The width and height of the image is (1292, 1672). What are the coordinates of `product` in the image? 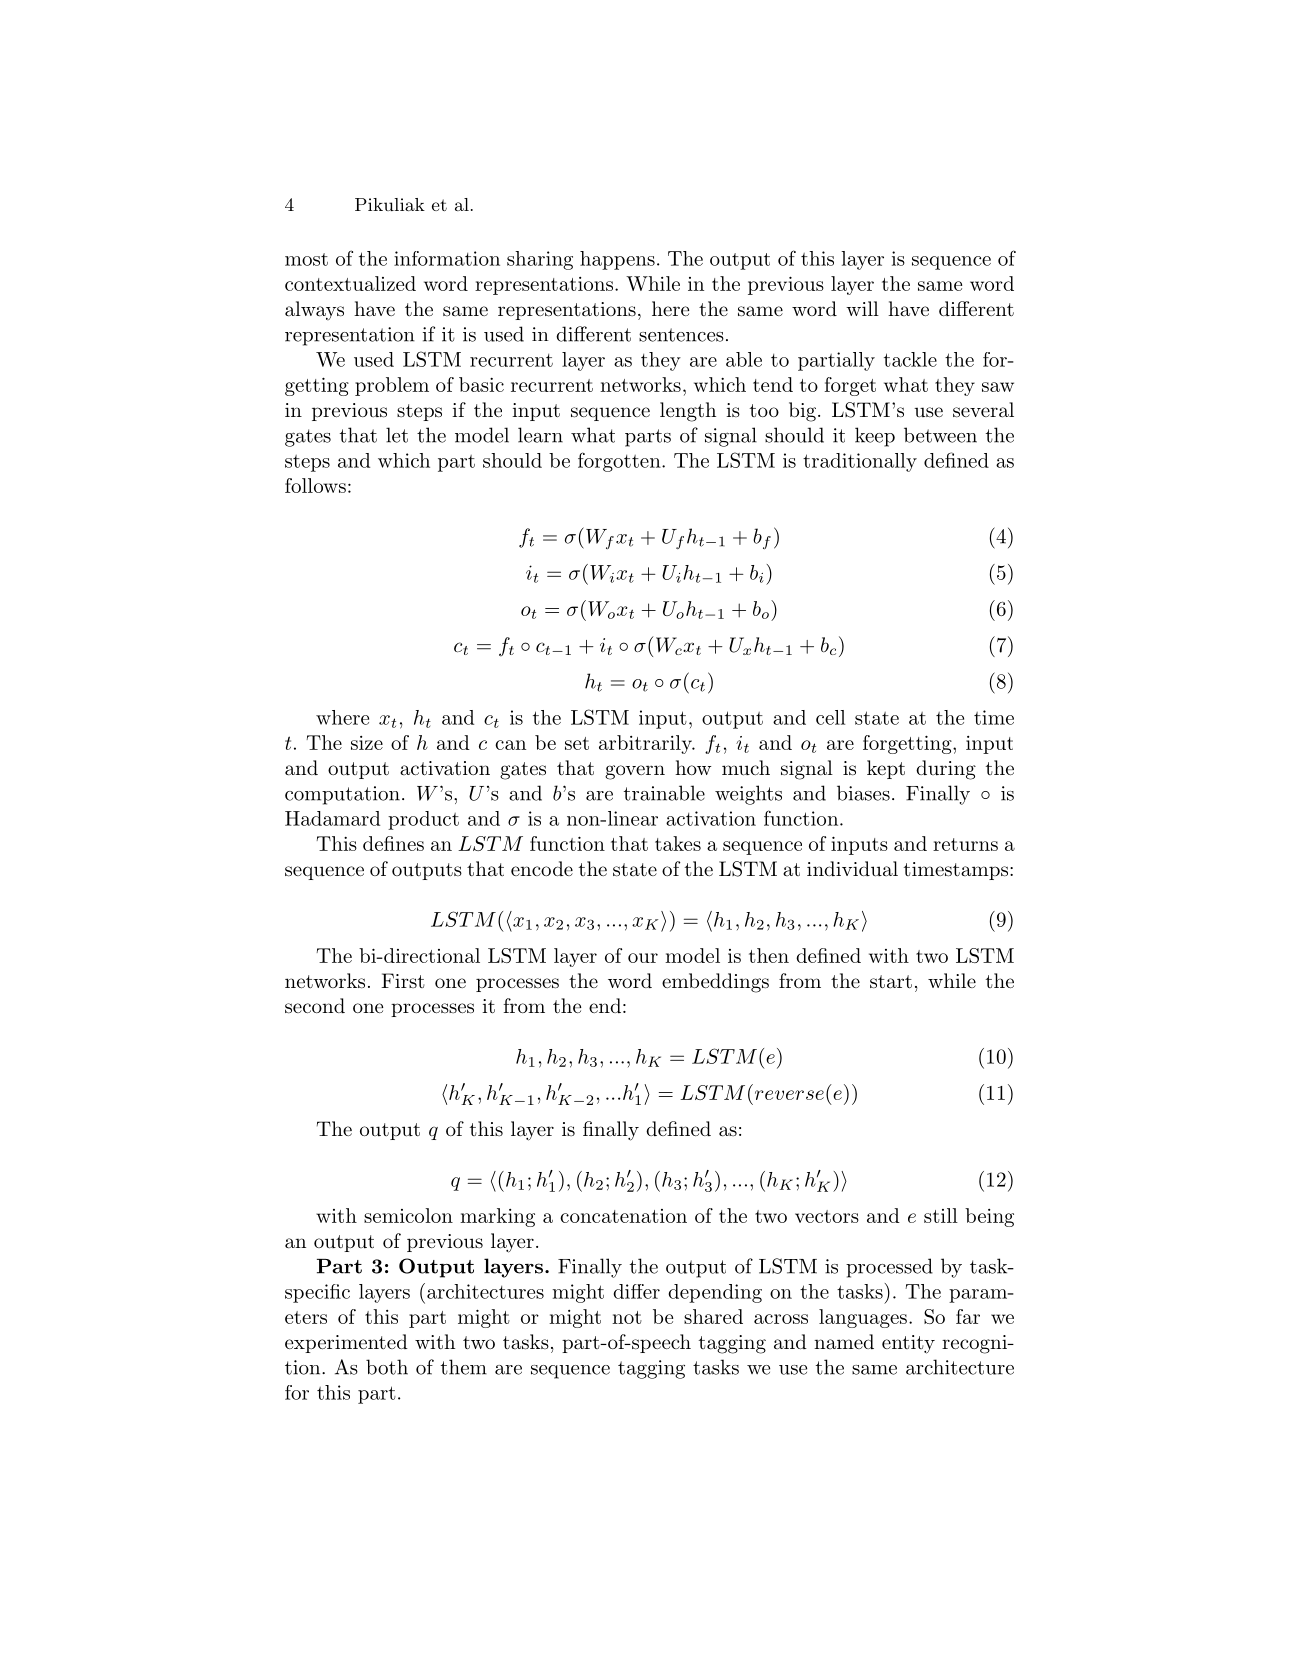 It's located at (423, 820).
